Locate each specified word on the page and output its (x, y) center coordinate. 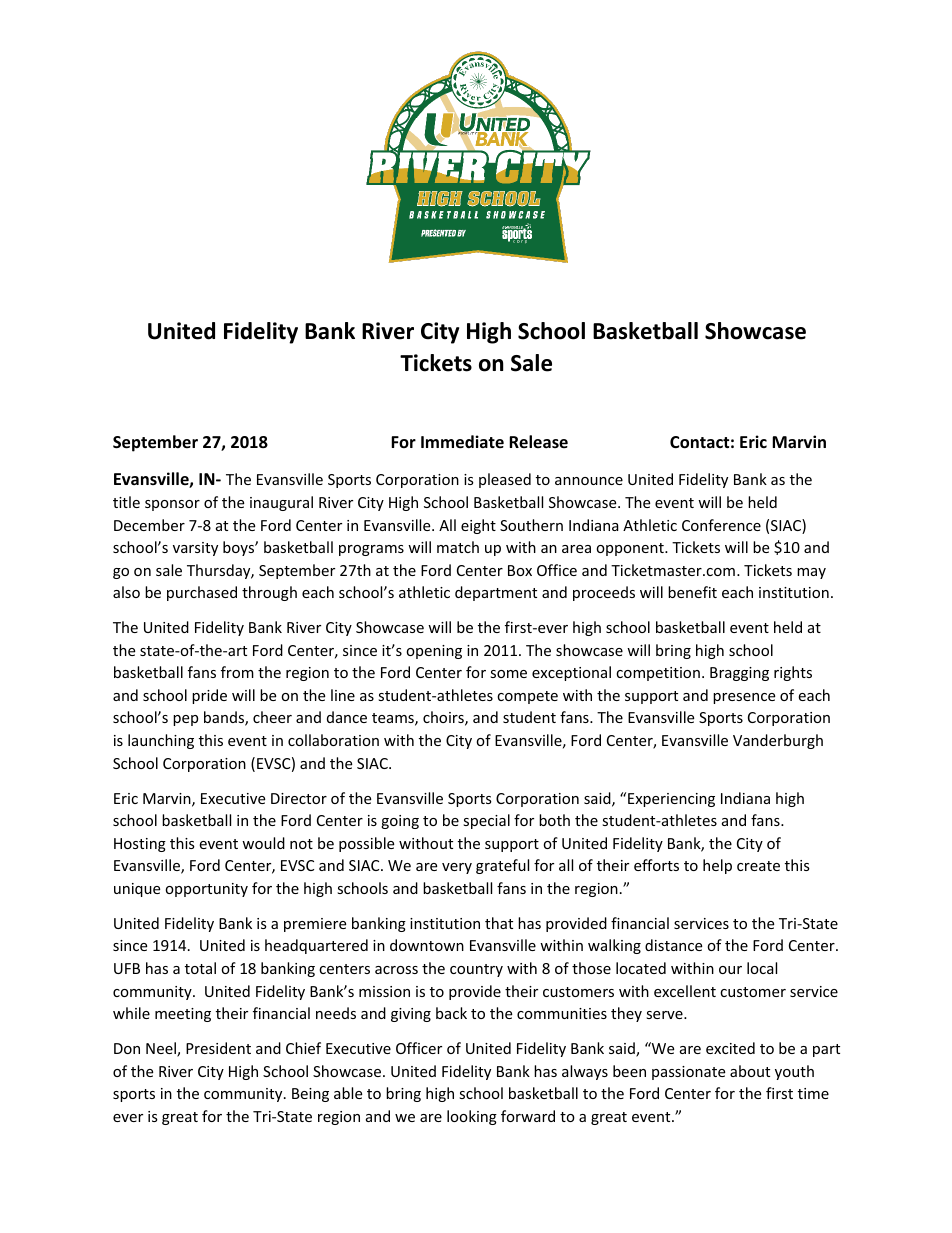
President (218, 1048)
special (486, 821)
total (200, 968)
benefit (692, 592)
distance (673, 945)
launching (161, 741)
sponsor (172, 505)
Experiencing (671, 800)
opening (434, 652)
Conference (721, 525)
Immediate (462, 442)
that (499, 923)
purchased (202, 593)
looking (472, 1117)
